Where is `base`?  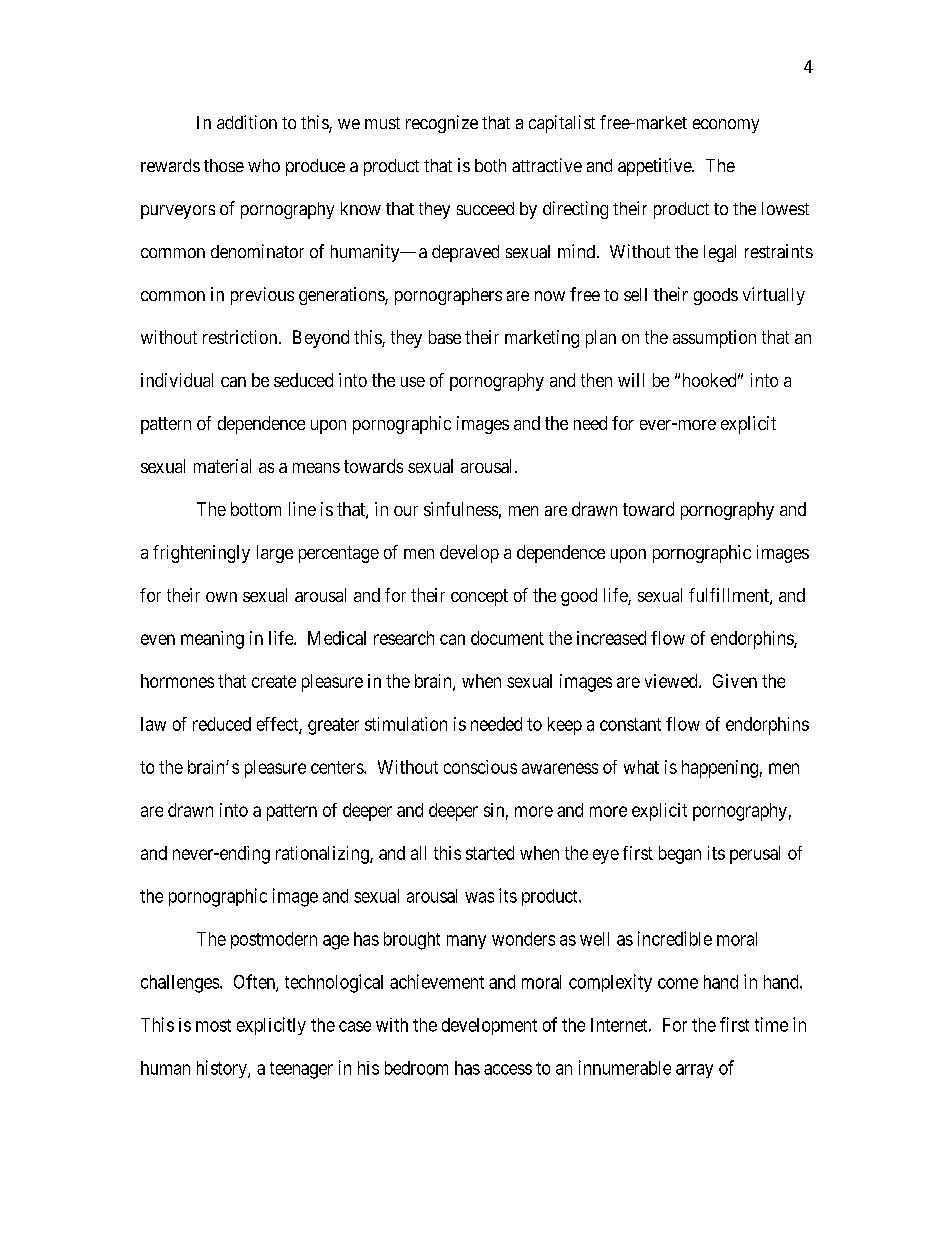 base is located at coordinates (445, 337).
